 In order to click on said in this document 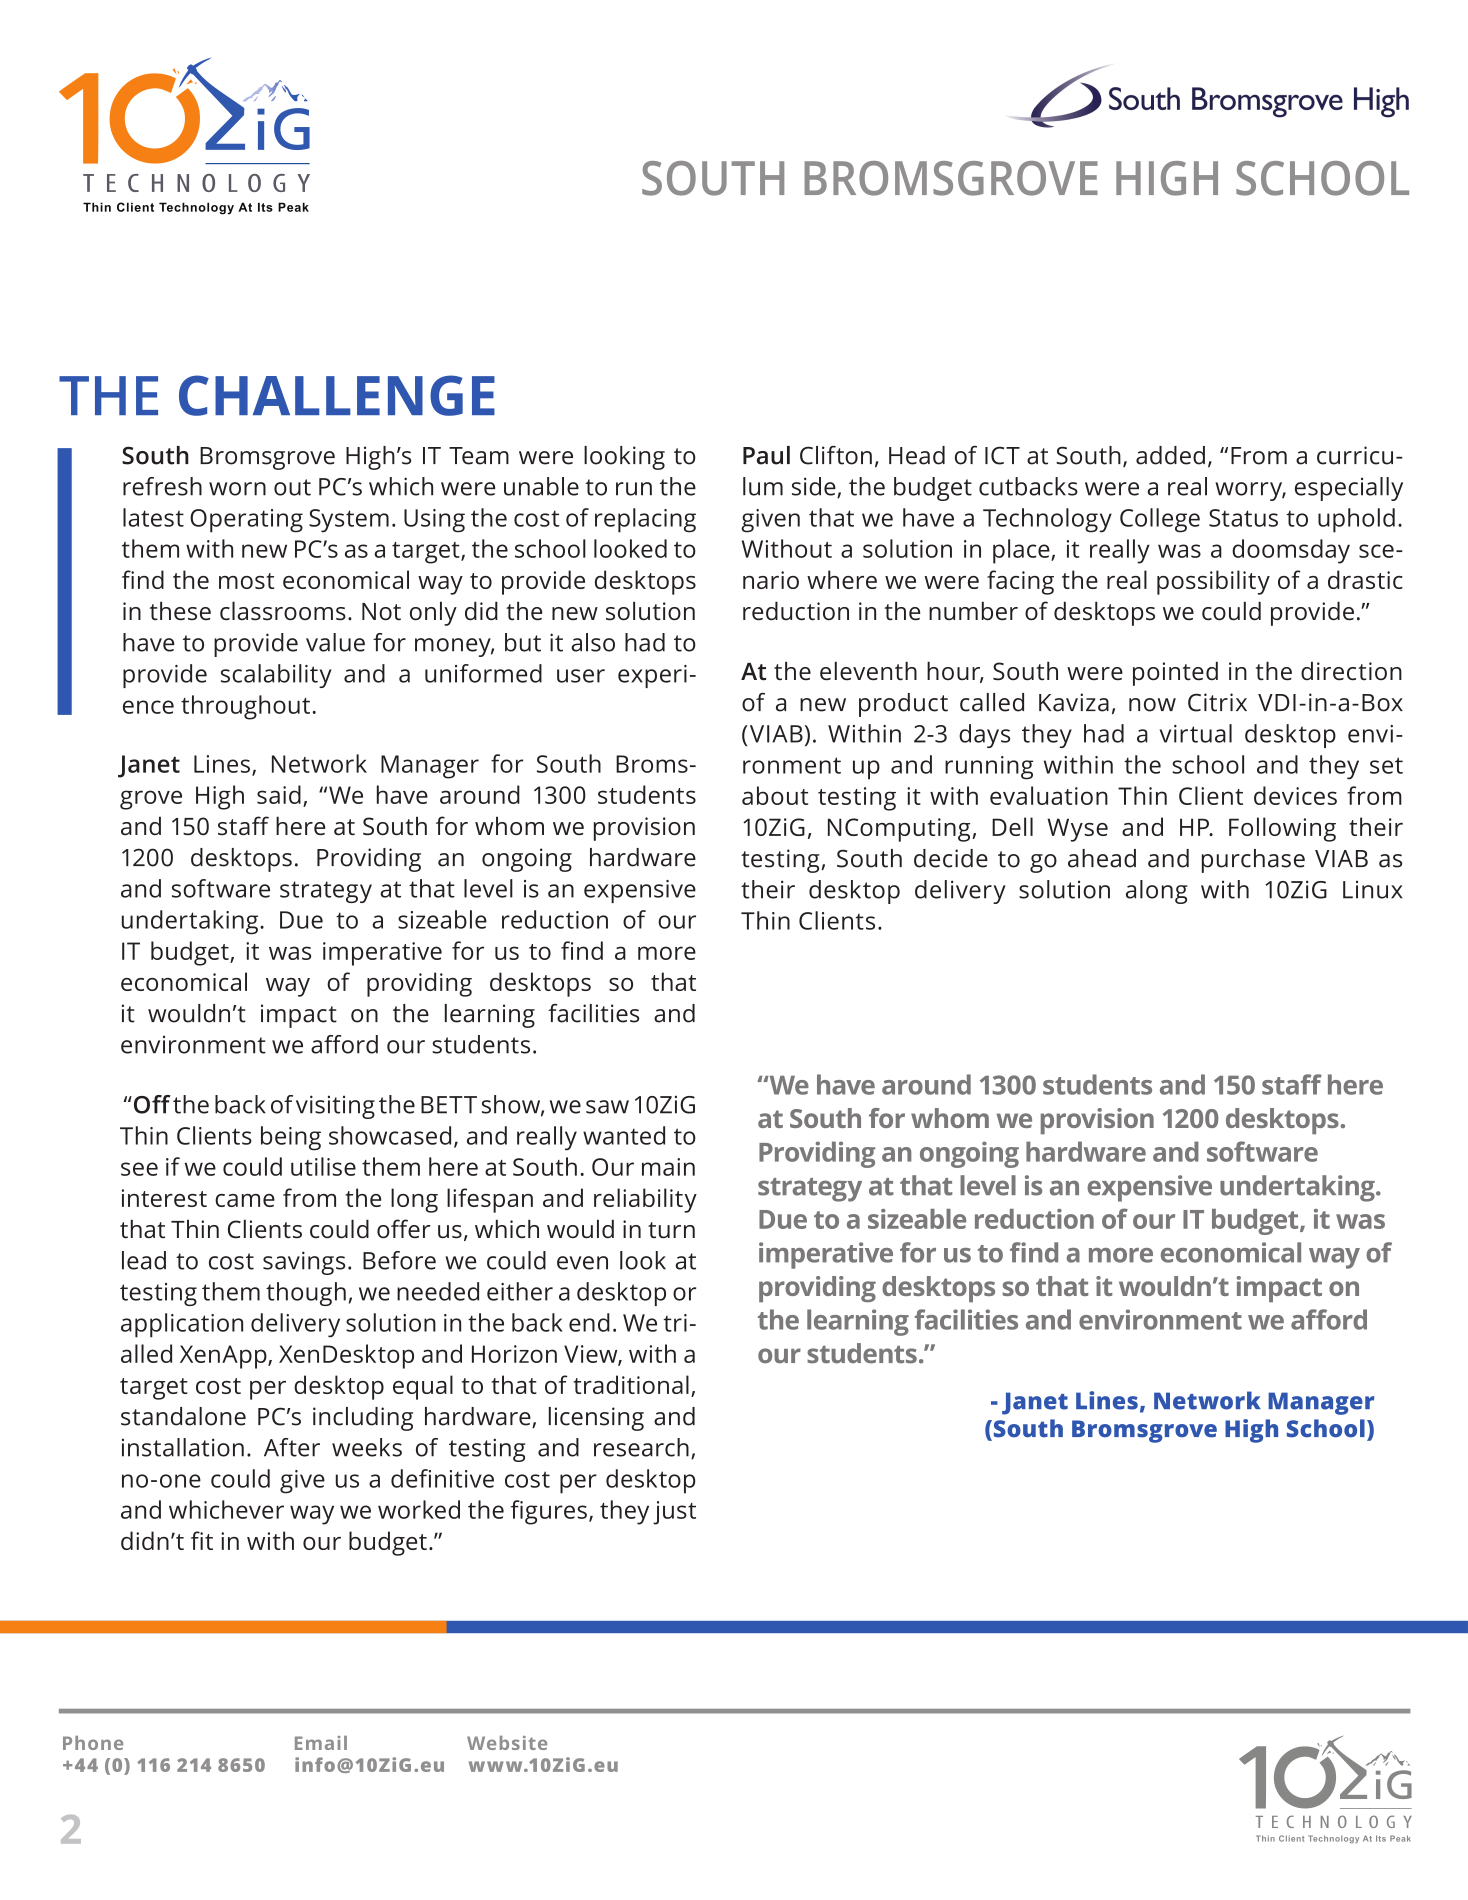, I will do `click(279, 794)`.
